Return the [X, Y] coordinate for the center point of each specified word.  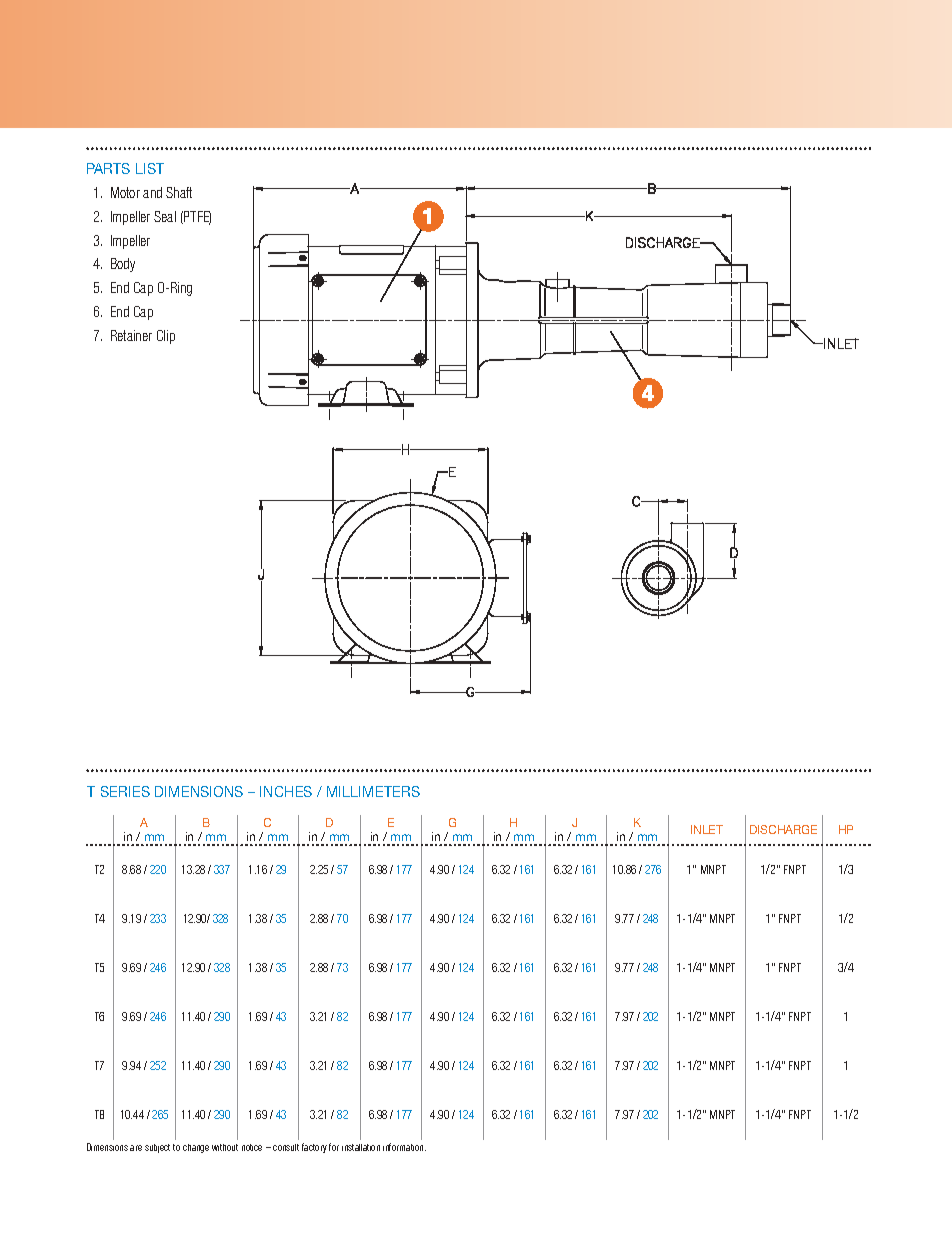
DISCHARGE [783, 829]
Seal [165, 216]
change [196, 1148]
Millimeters [373, 791]
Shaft [179, 192]
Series [125, 791]
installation [361, 1147]
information [404, 1147]
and [152, 192]
